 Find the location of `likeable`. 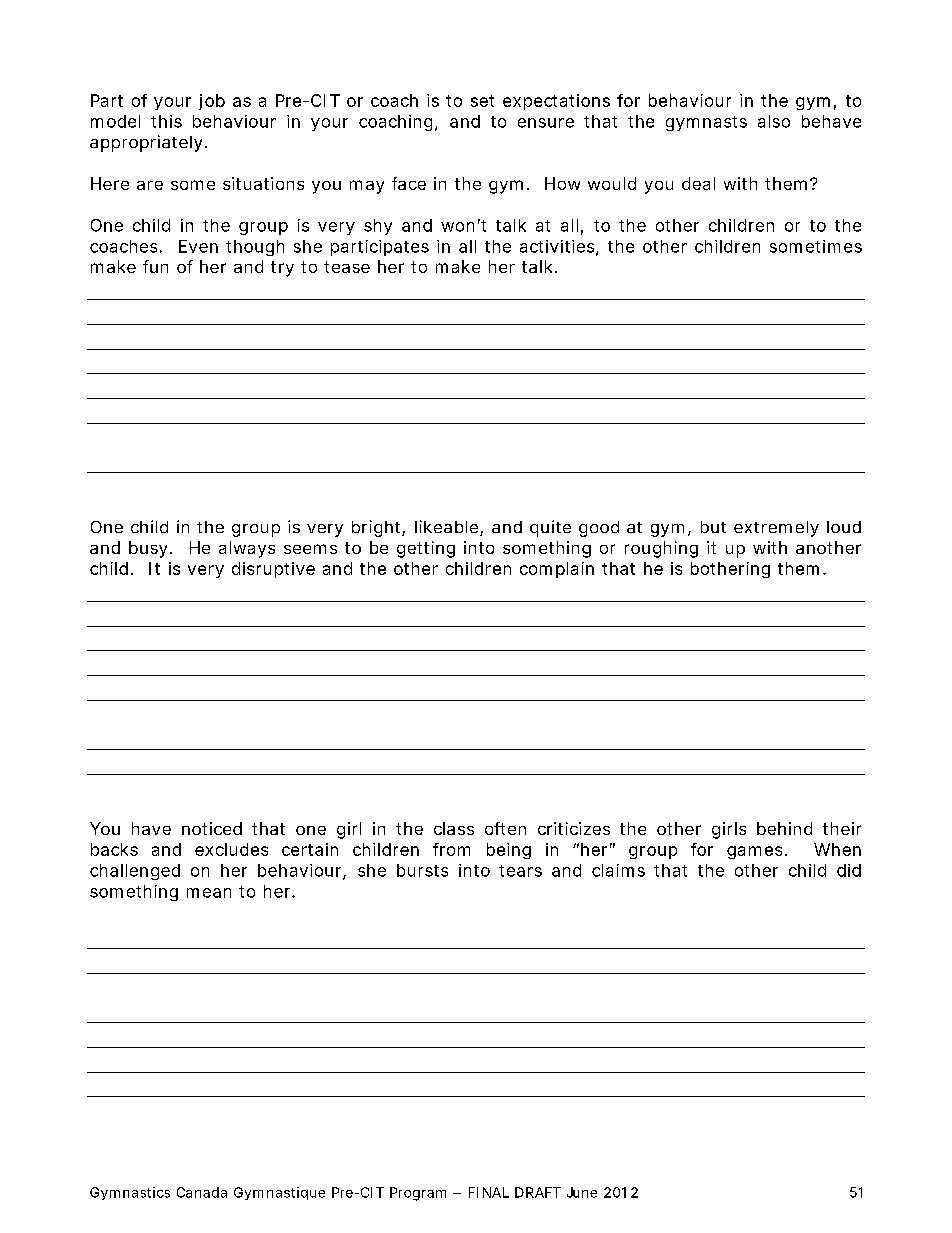

likeable is located at coordinates (446, 526).
